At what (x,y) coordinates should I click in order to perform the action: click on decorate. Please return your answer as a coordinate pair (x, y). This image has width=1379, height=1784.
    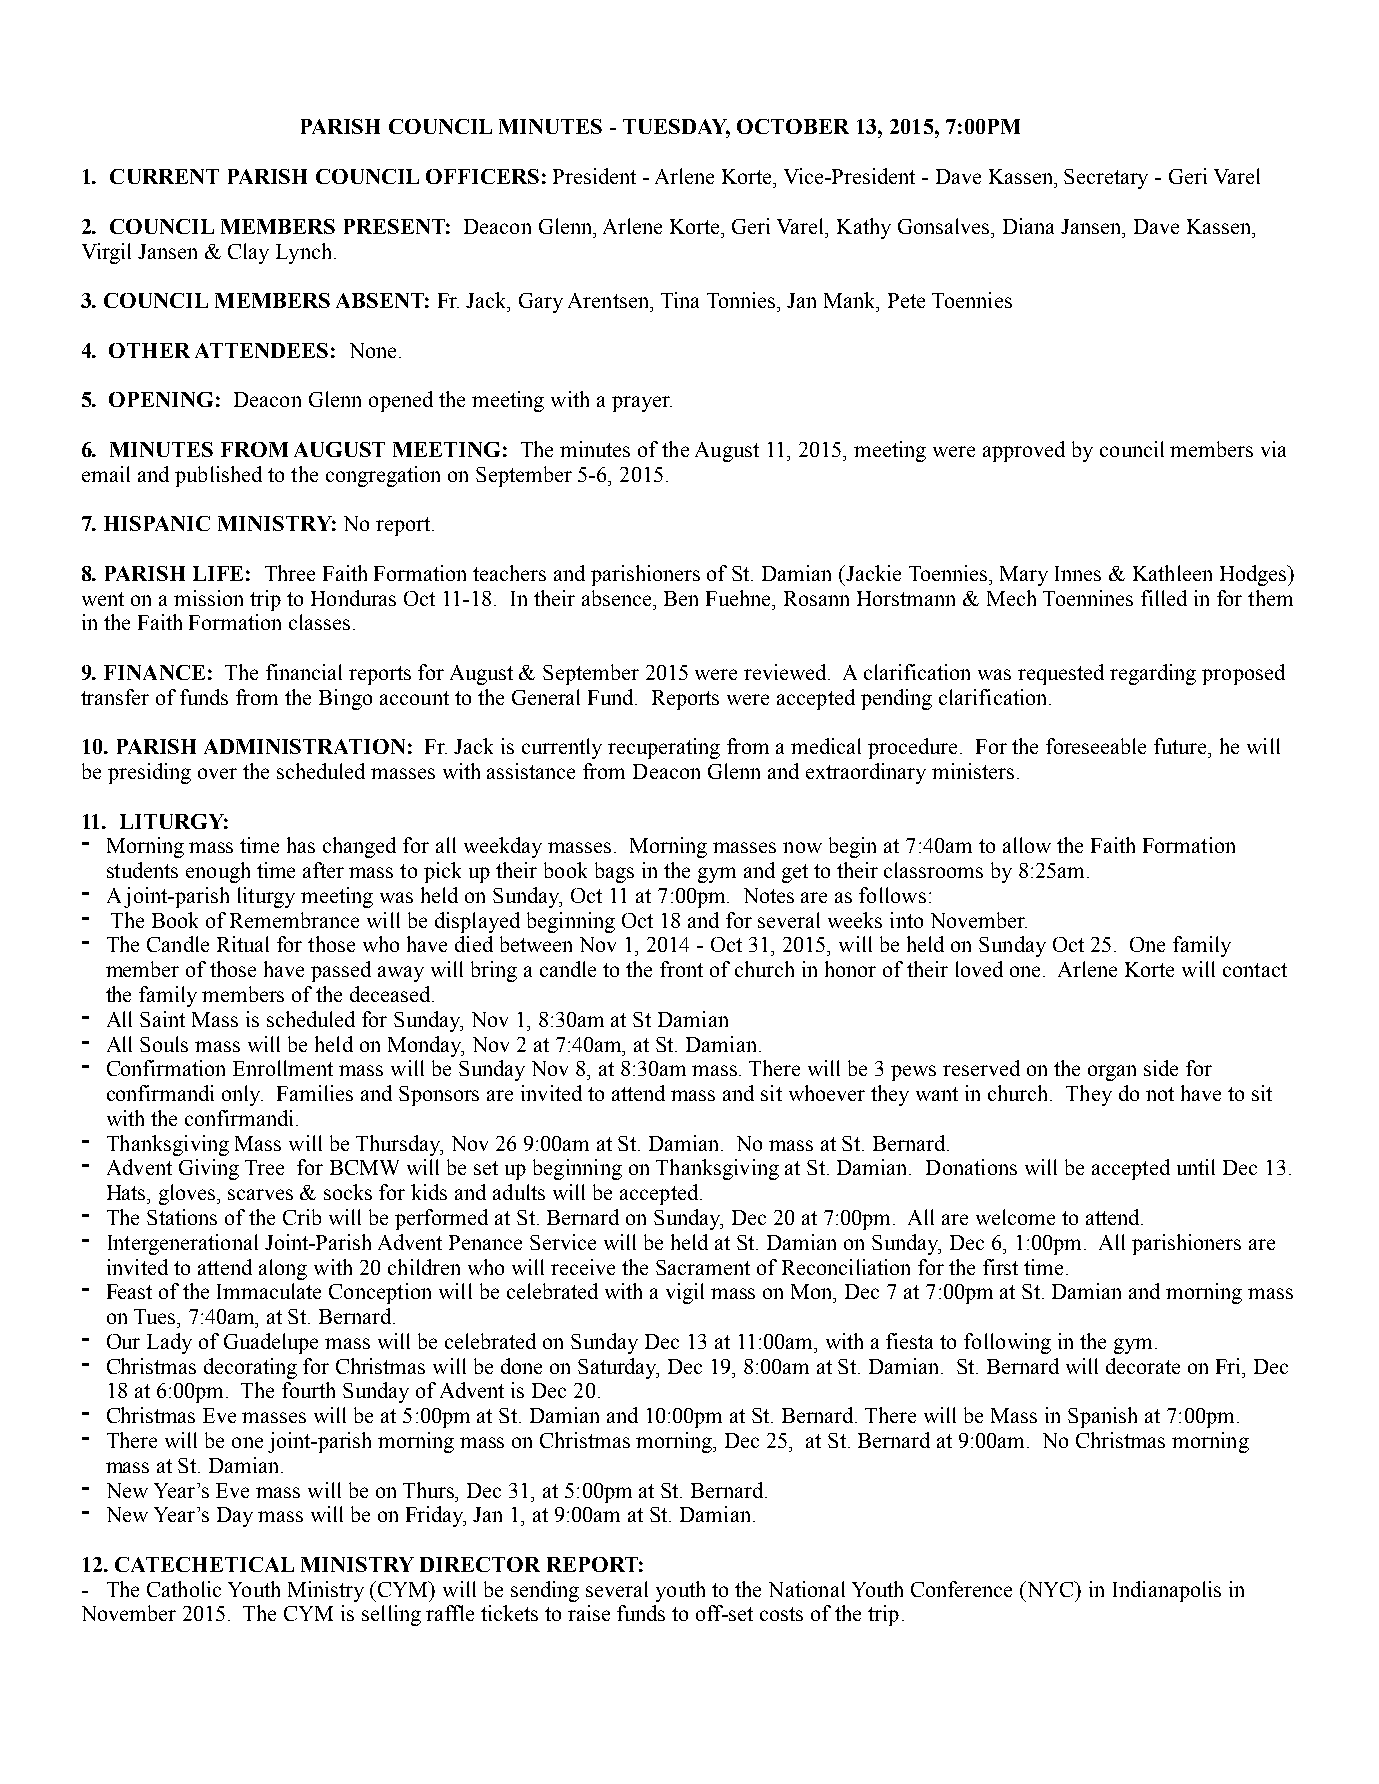
    Looking at the image, I should click on (1143, 1366).
